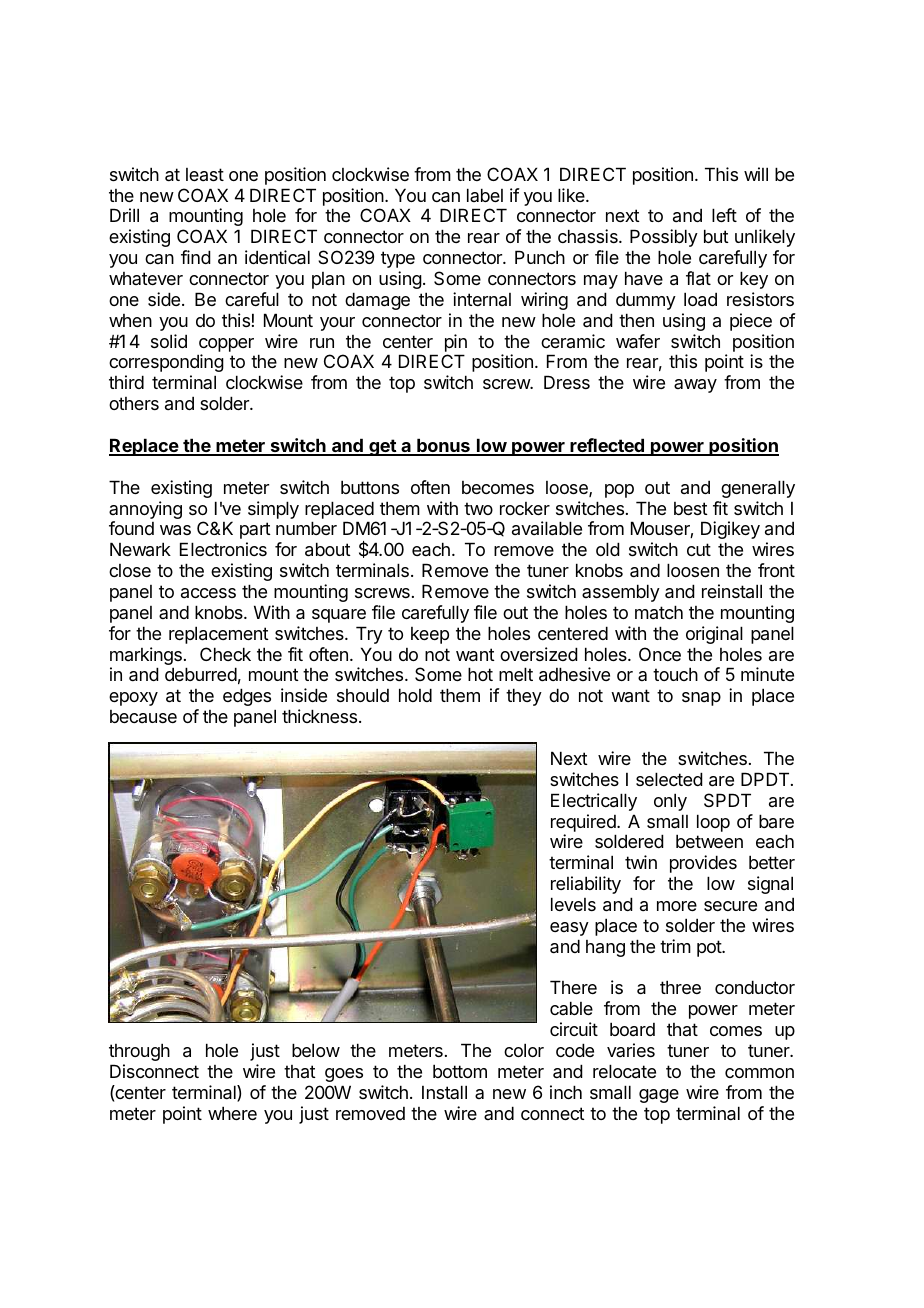  I want to click on Check, so click(225, 654).
